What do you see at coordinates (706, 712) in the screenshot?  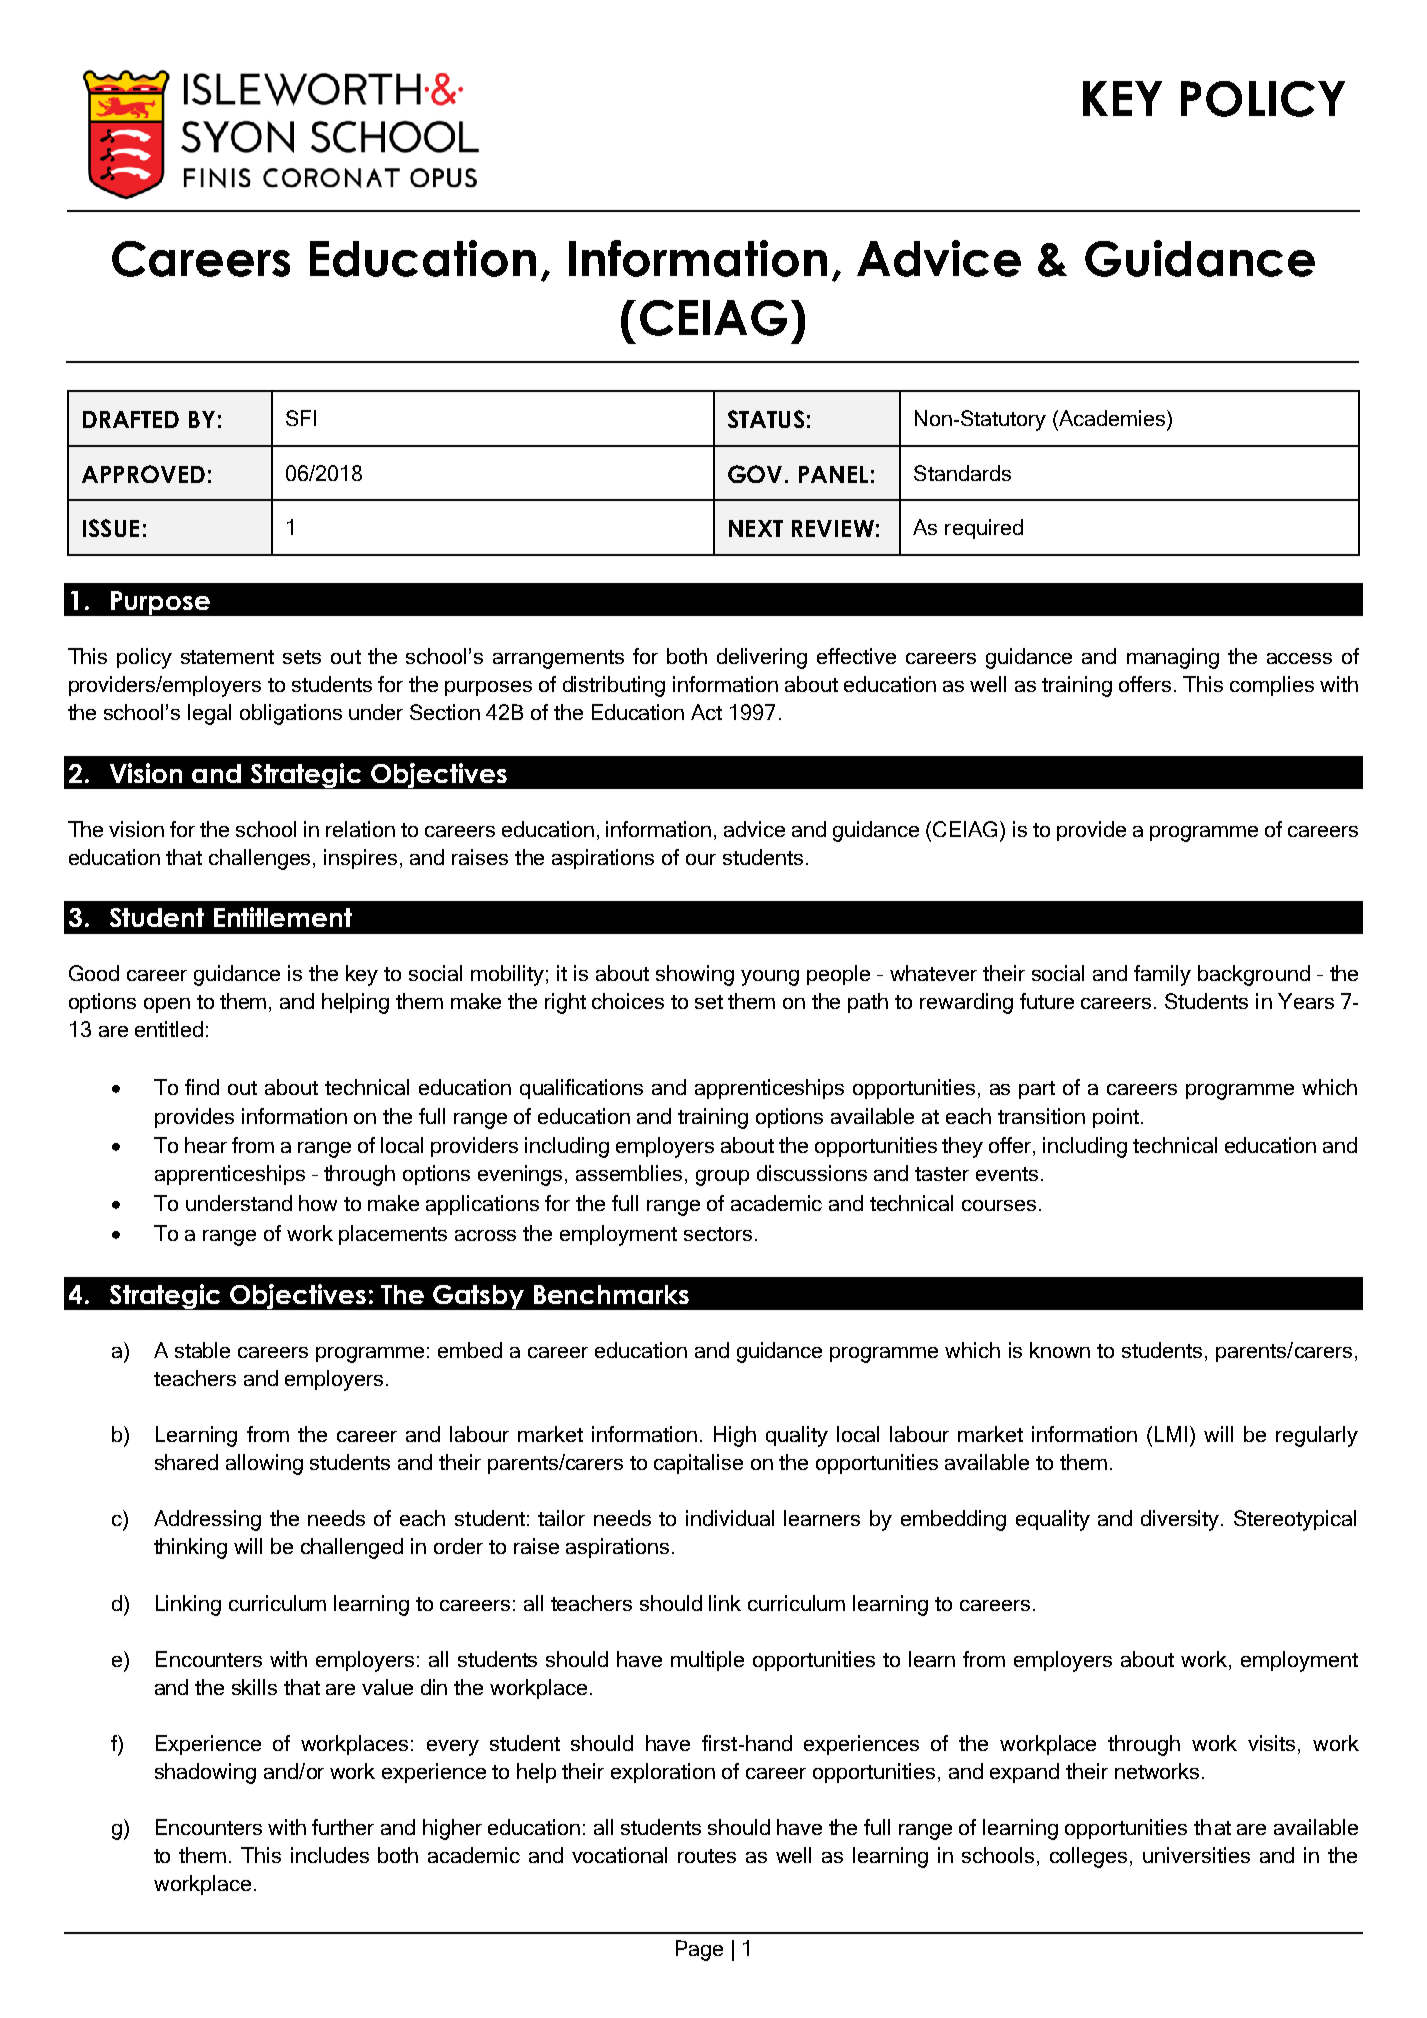 I see `Act` at bounding box center [706, 712].
